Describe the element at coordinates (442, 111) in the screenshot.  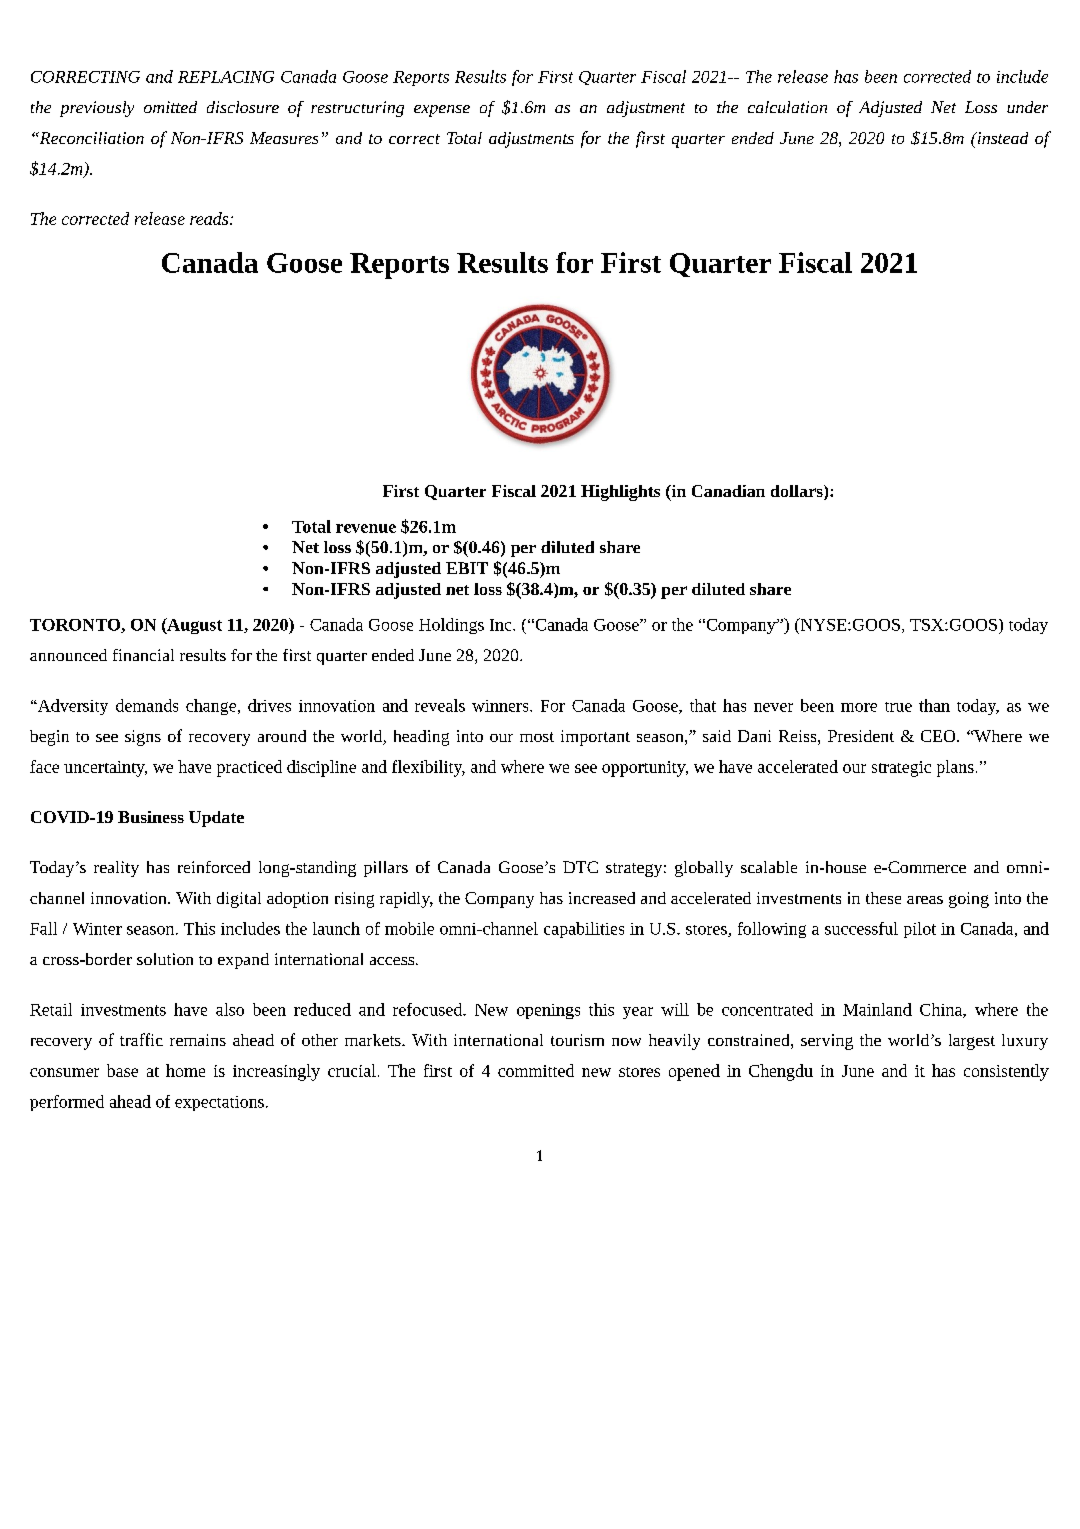
I see `expense` at that location.
